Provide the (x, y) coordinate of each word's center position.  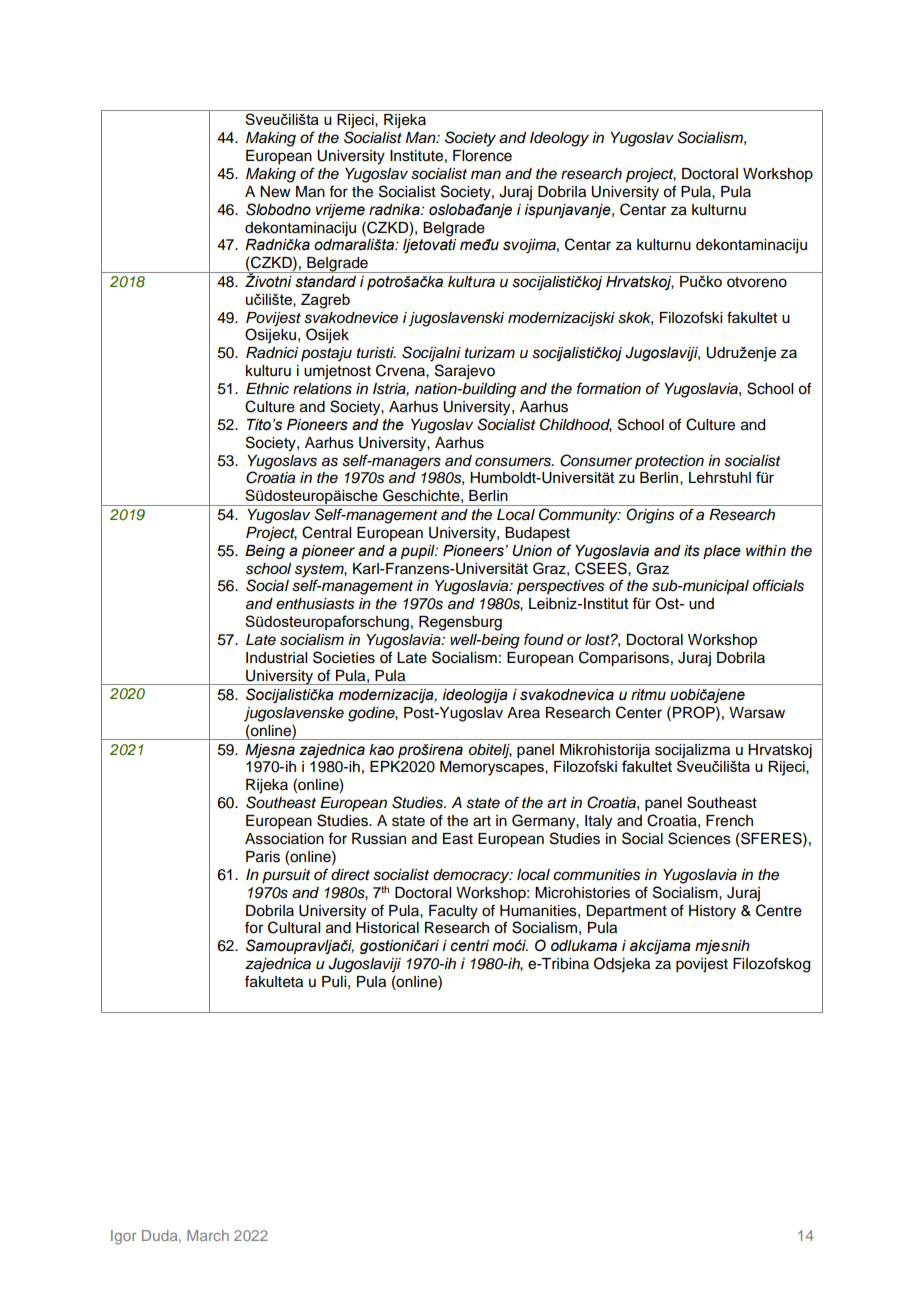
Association (284, 839)
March (208, 1235)
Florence (482, 156)
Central (326, 532)
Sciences (699, 838)
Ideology (559, 139)
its (692, 551)
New (275, 192)
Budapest (537, 534)
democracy (472, 876)
